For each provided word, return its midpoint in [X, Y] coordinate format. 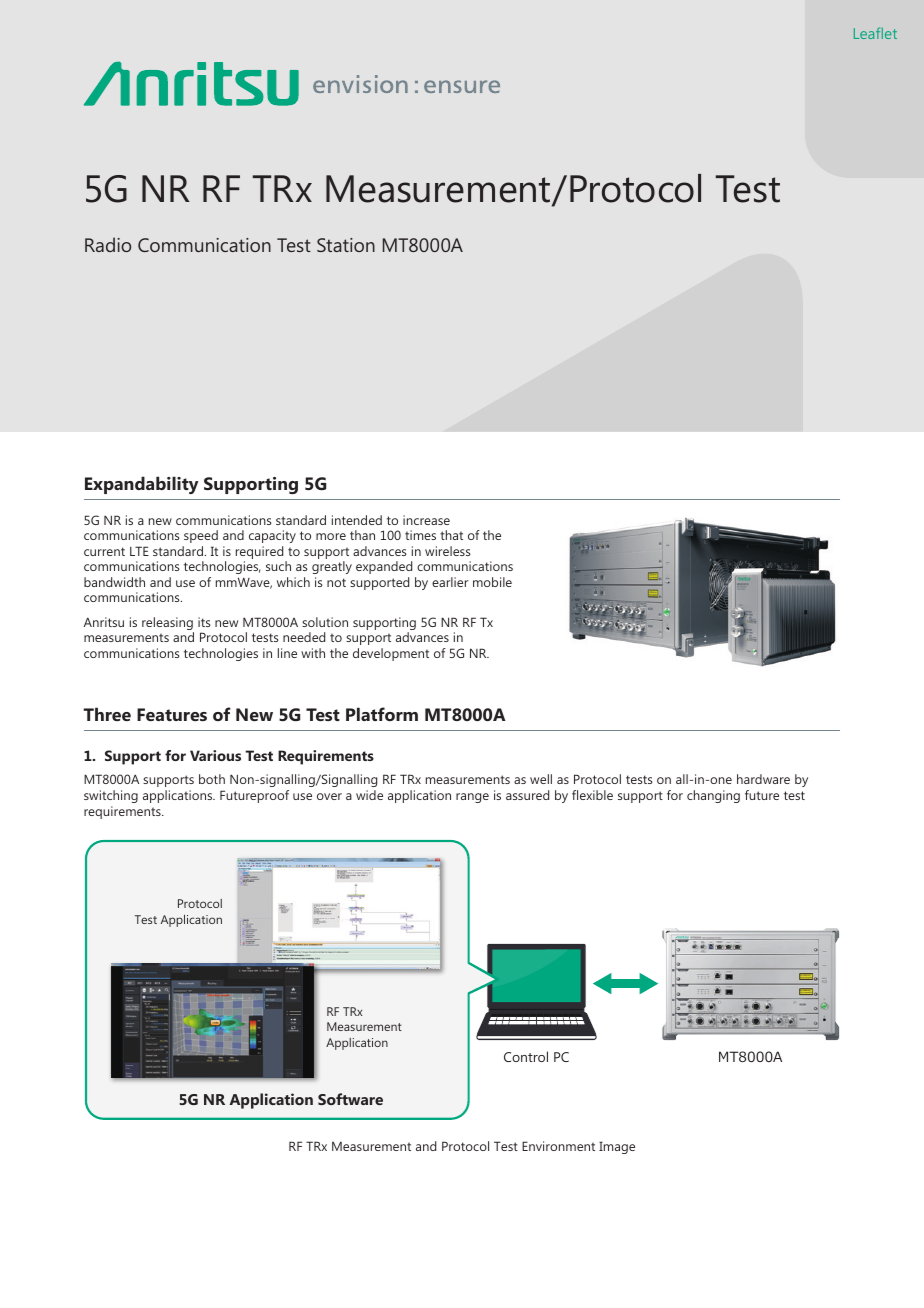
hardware [763, 779]
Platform [382, 714]
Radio [108, 244]
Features [172, 714]
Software [350, 1099]
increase [426, 520]
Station [346, 245]
